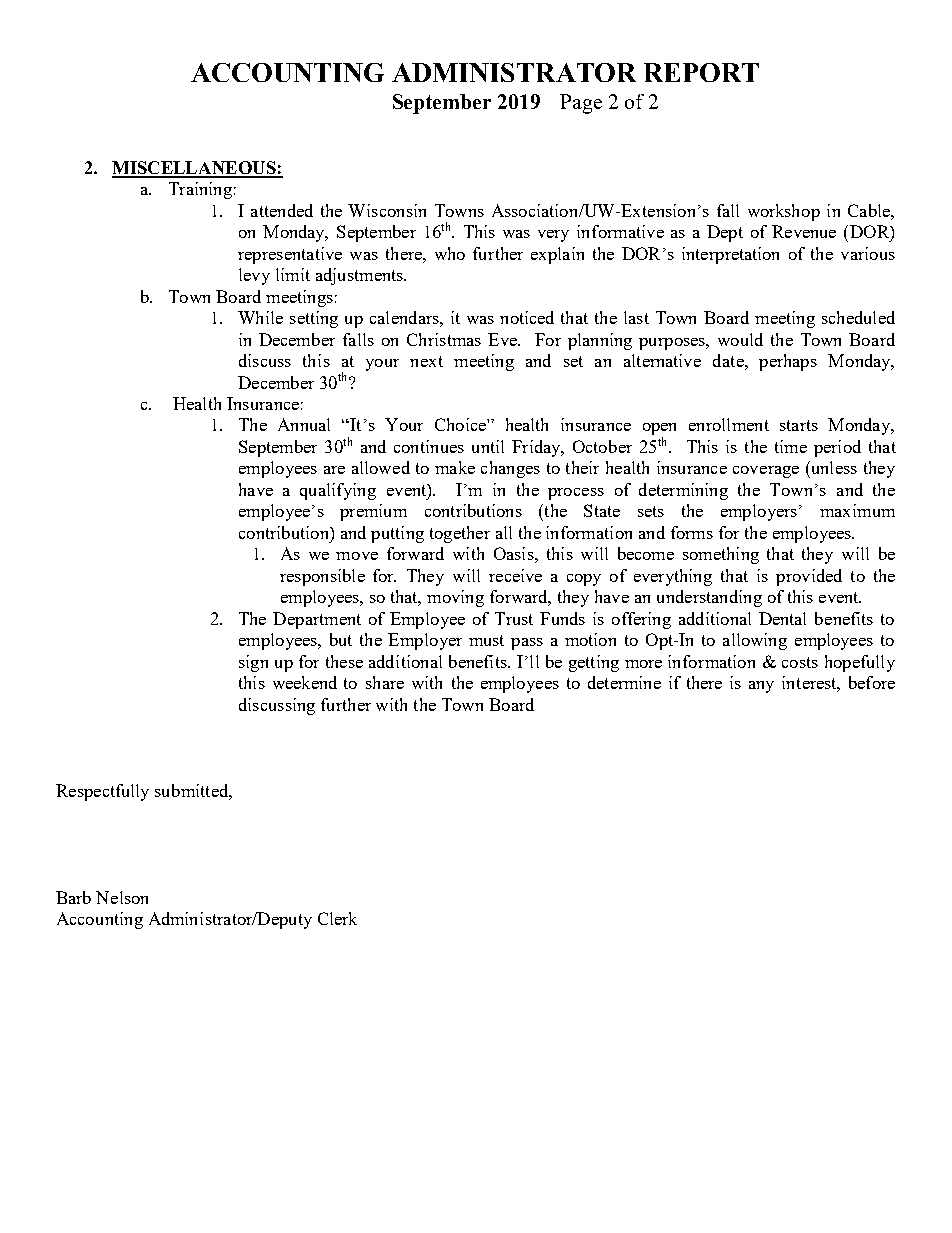 The height and width of the screenshot is (1233, 952). Describe the element at coordinates (701, 72) in the screenshot. I see `REPORT` at that location.
